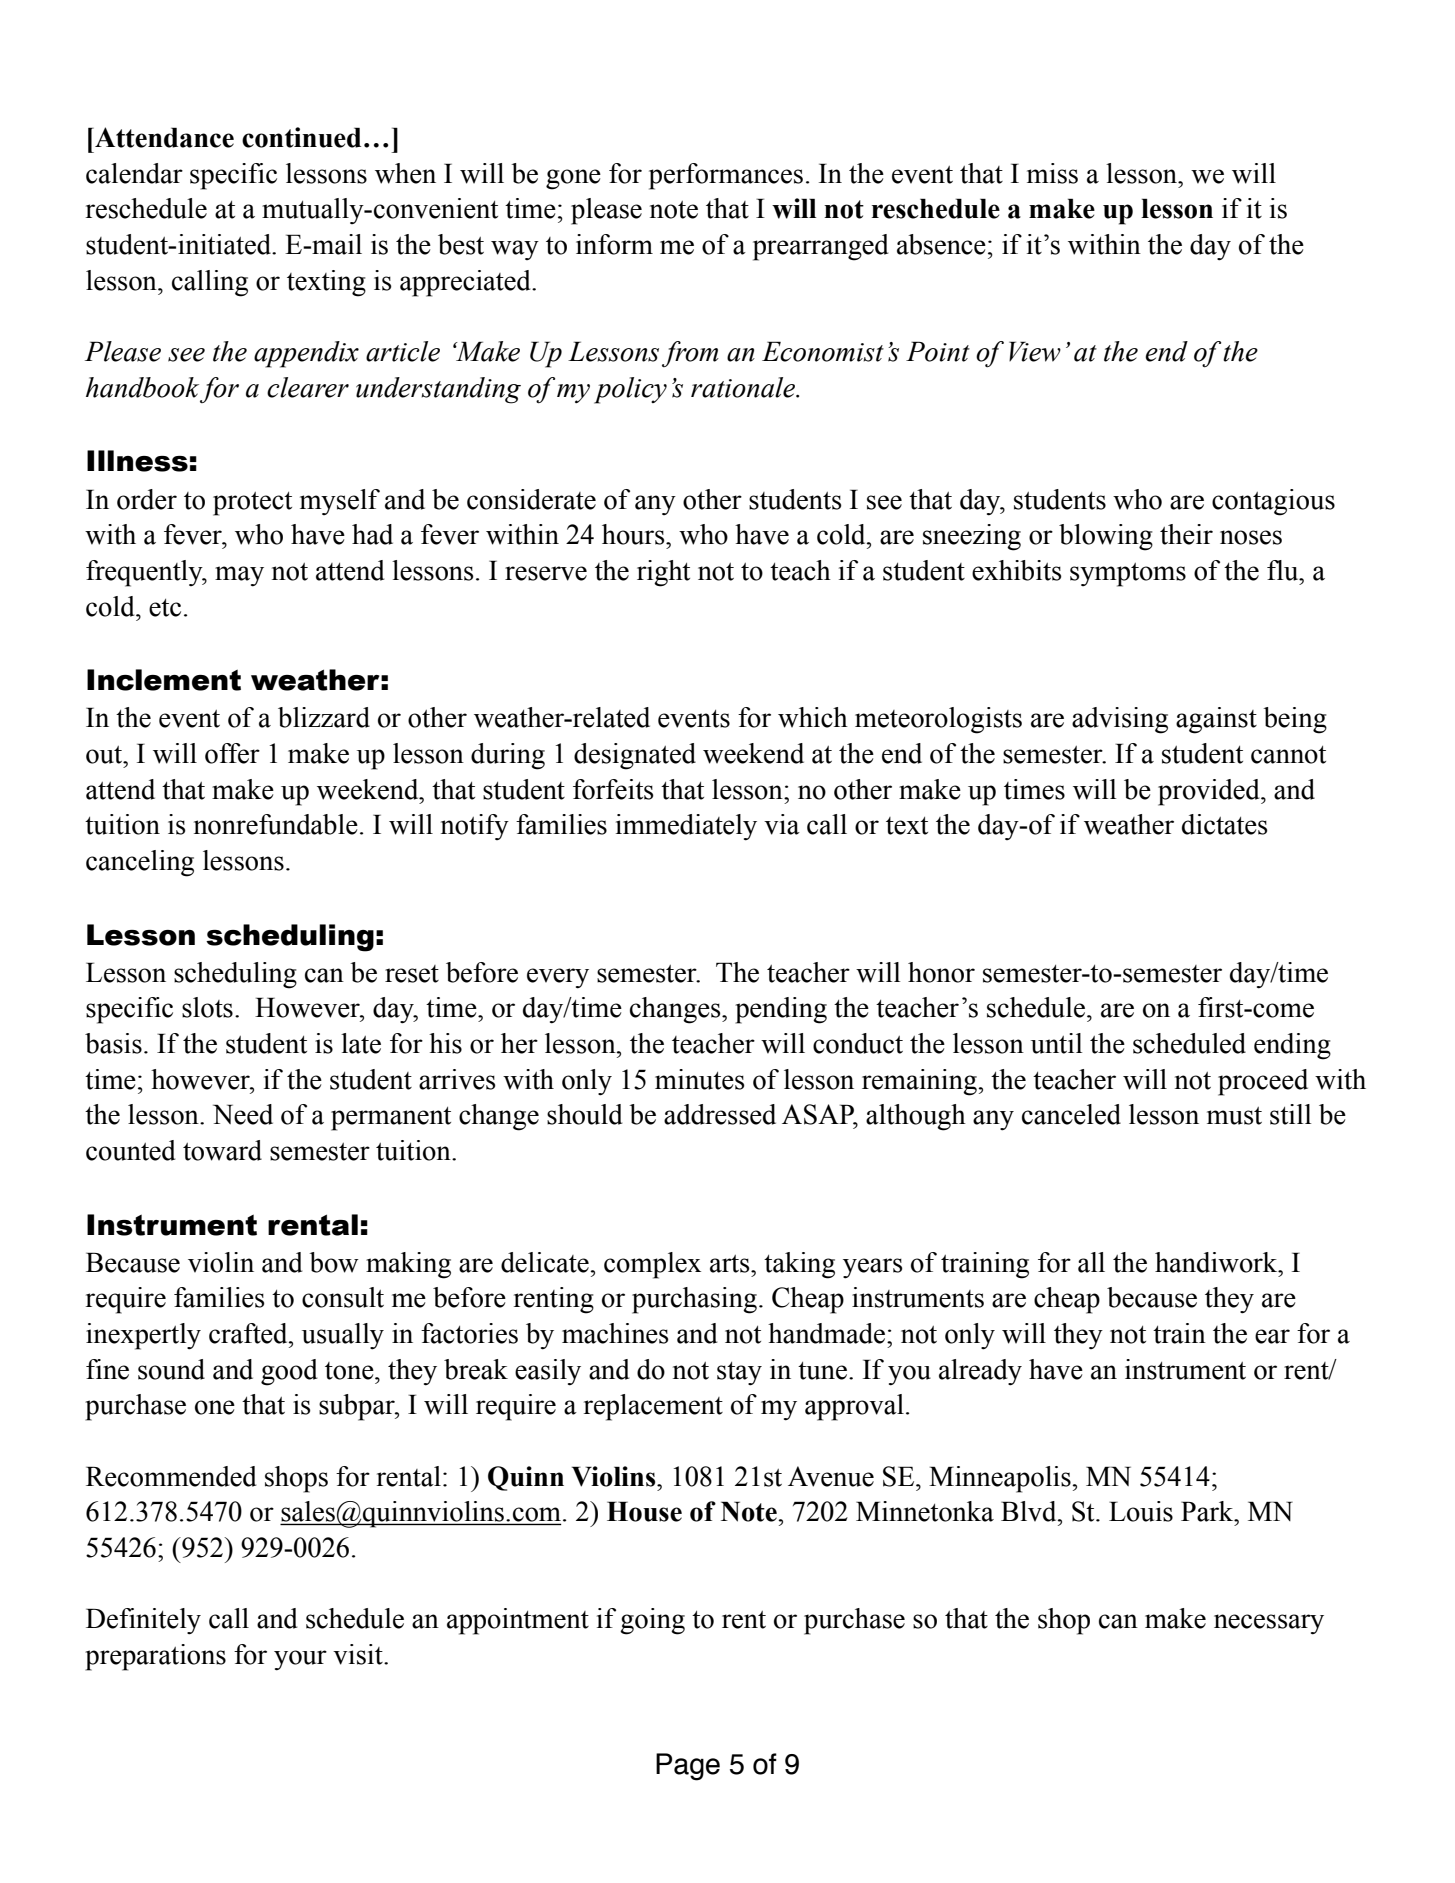 Image resolution: width=1455 pixels, height=1883 pixels. I want to click on hours, so click(634, 534).
